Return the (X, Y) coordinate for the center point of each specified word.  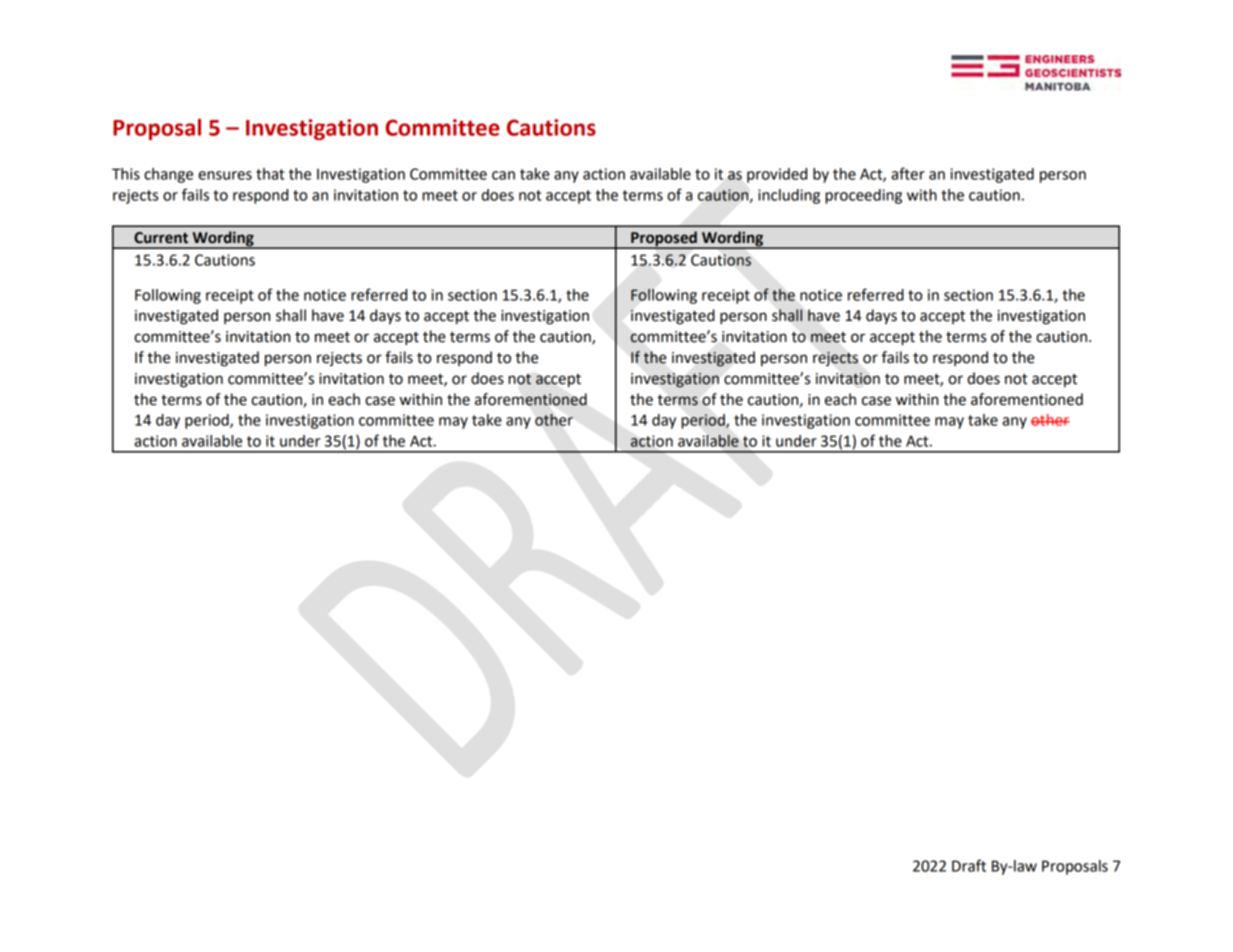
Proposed (664, 240)
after (908, 173)
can (503, 175)
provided (777, 175)
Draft (969, 865)
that (270, 174)
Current (161, 238)
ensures (225, 175)
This (126, 174)
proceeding (863, 196)
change (168, 175)
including (789, 196)
